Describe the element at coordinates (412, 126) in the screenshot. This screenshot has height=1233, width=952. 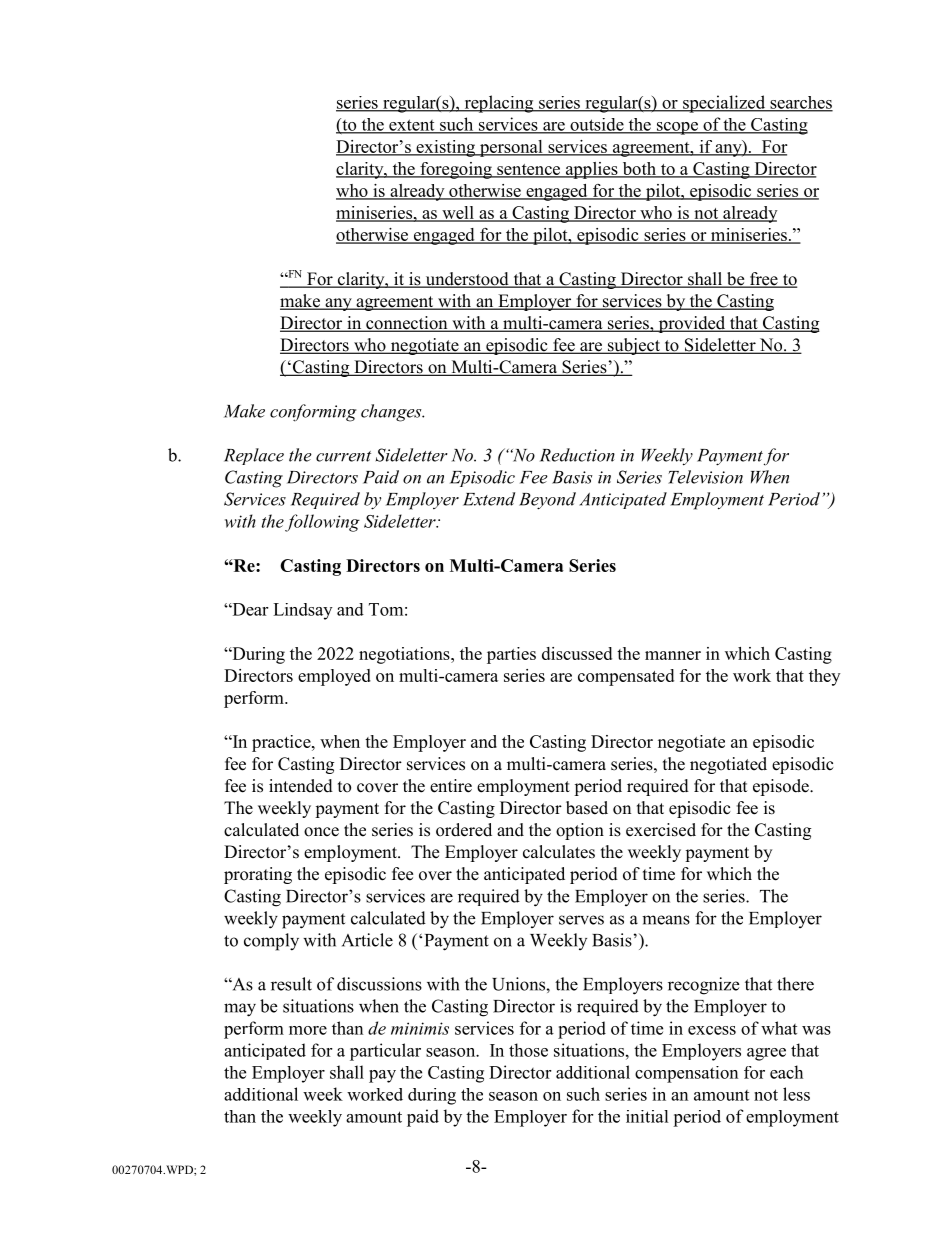
I see `extent` at that location.
